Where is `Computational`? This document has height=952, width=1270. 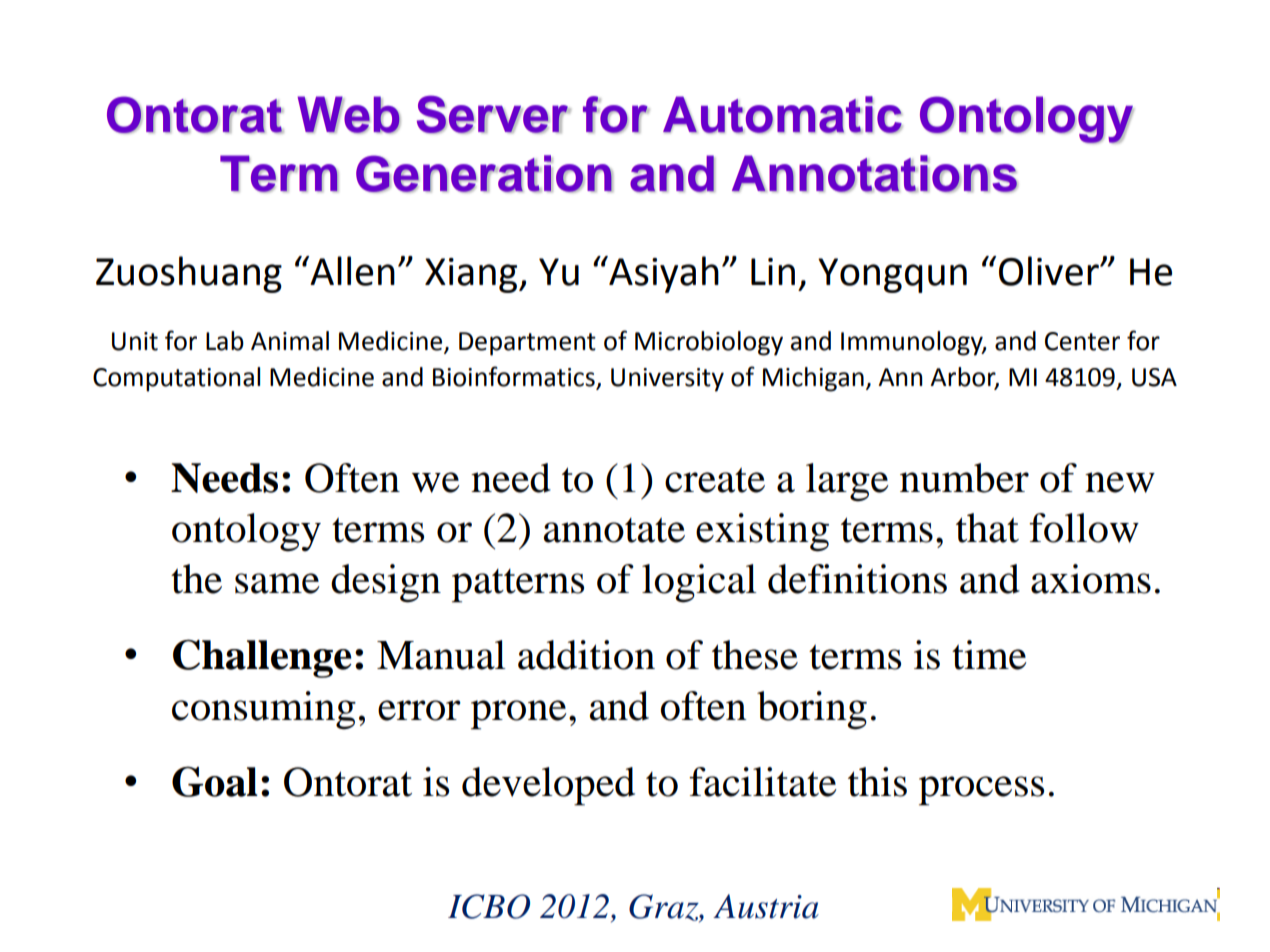 Computational is located at coordinates (176, 379).
